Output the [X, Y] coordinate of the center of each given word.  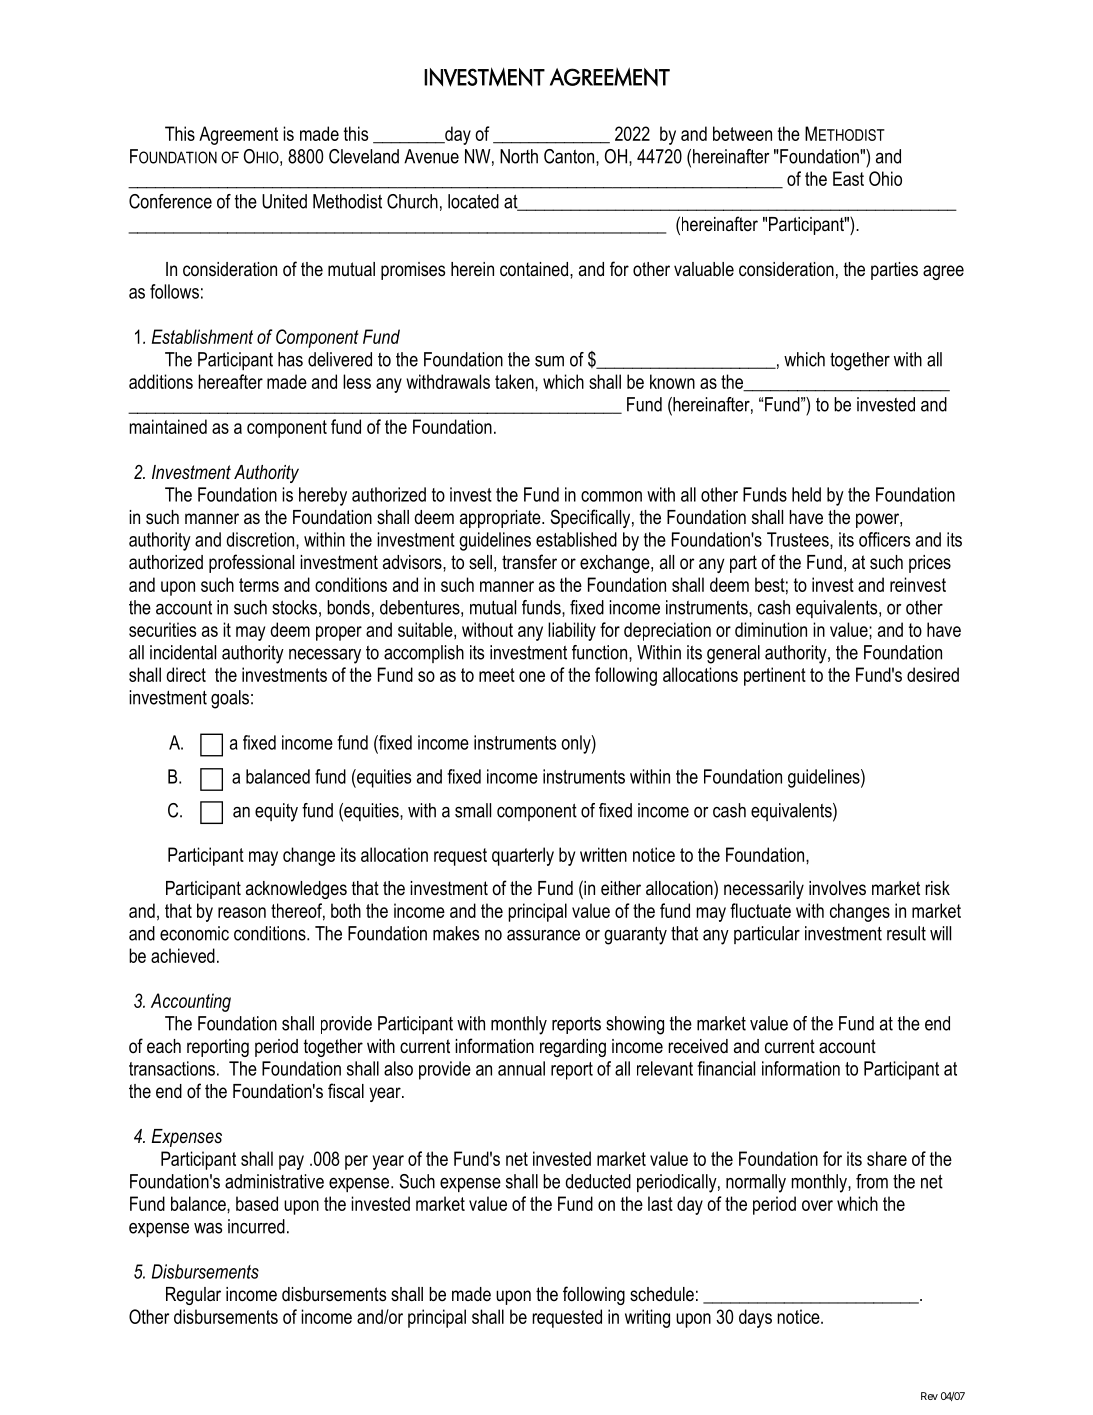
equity [276, 812]
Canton [570, 157]
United [284, 201]
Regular [193, 1296]
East [848, 178]
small [473, 810]
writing [647, 1318]
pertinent [775, 676]
